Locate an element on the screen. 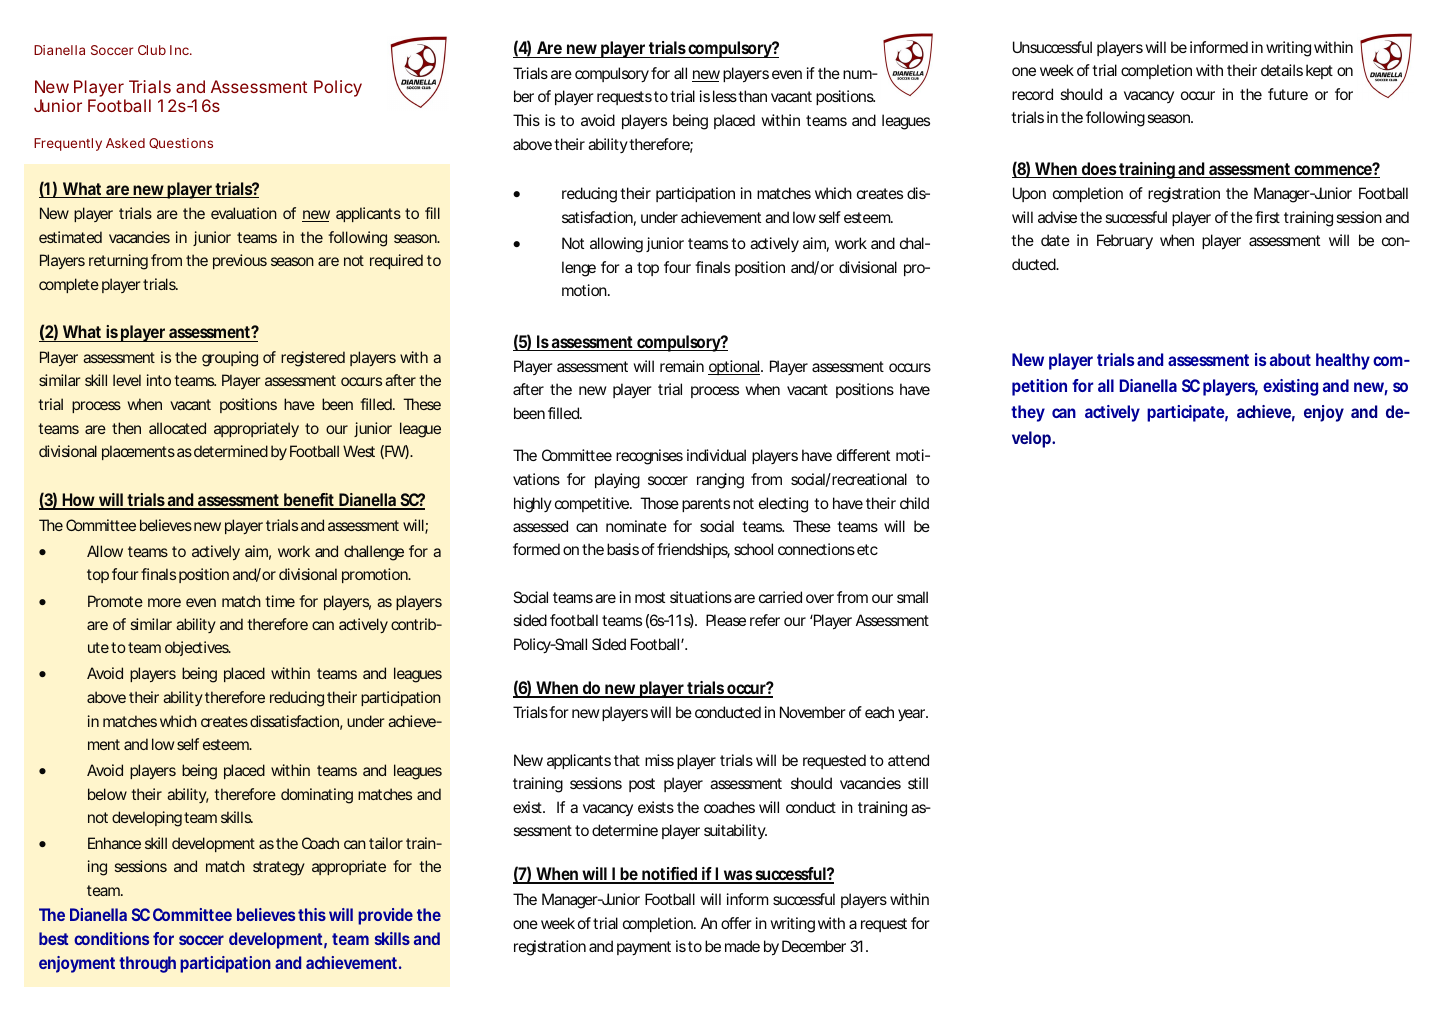 The width and height of the screenshot is (1438, 1016). previous is located at coordinates (240, 261).
